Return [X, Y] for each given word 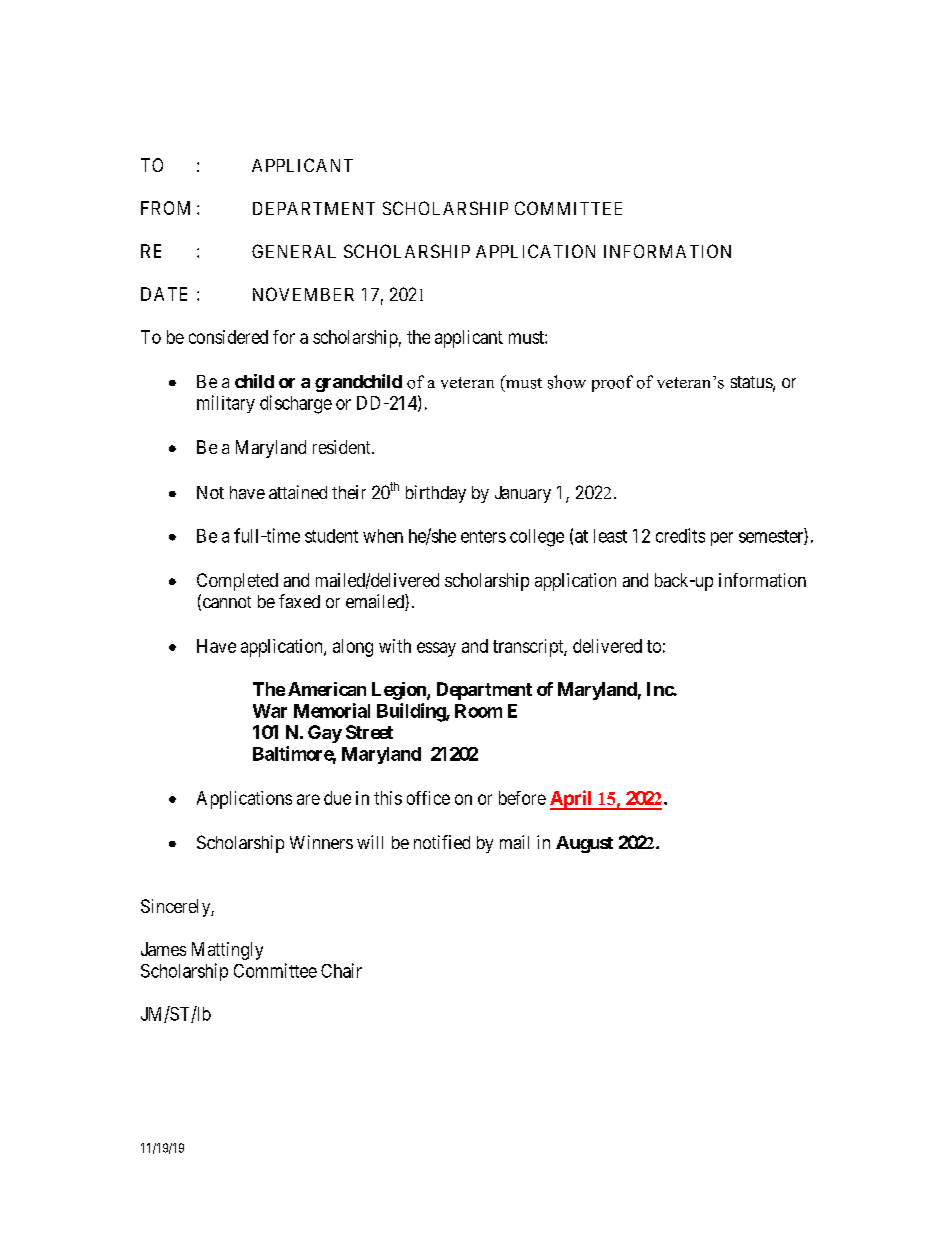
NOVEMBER [303, 294]
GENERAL [294, 251]
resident [343, 447]
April [572, 800]
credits [680, 535]
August [584, 844]
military [226, 404]
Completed [237, 582]
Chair [341, 970]
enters [483, 536]
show [567, 382]
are [308, 799]
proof [612, 383]
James [163, 949]
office [428, 798]
